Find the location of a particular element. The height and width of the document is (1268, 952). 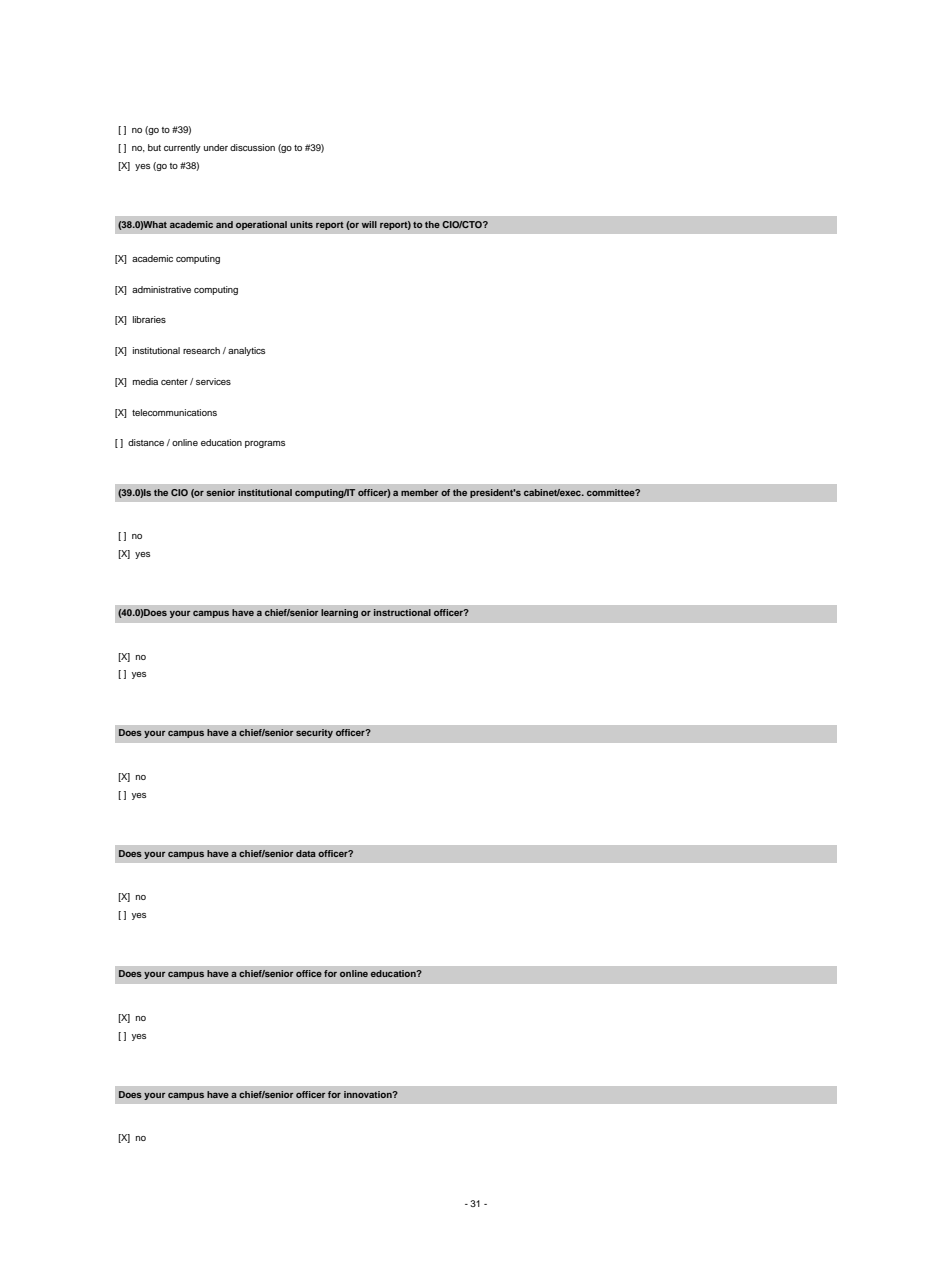

currently is located at coordinates (182, 148).
